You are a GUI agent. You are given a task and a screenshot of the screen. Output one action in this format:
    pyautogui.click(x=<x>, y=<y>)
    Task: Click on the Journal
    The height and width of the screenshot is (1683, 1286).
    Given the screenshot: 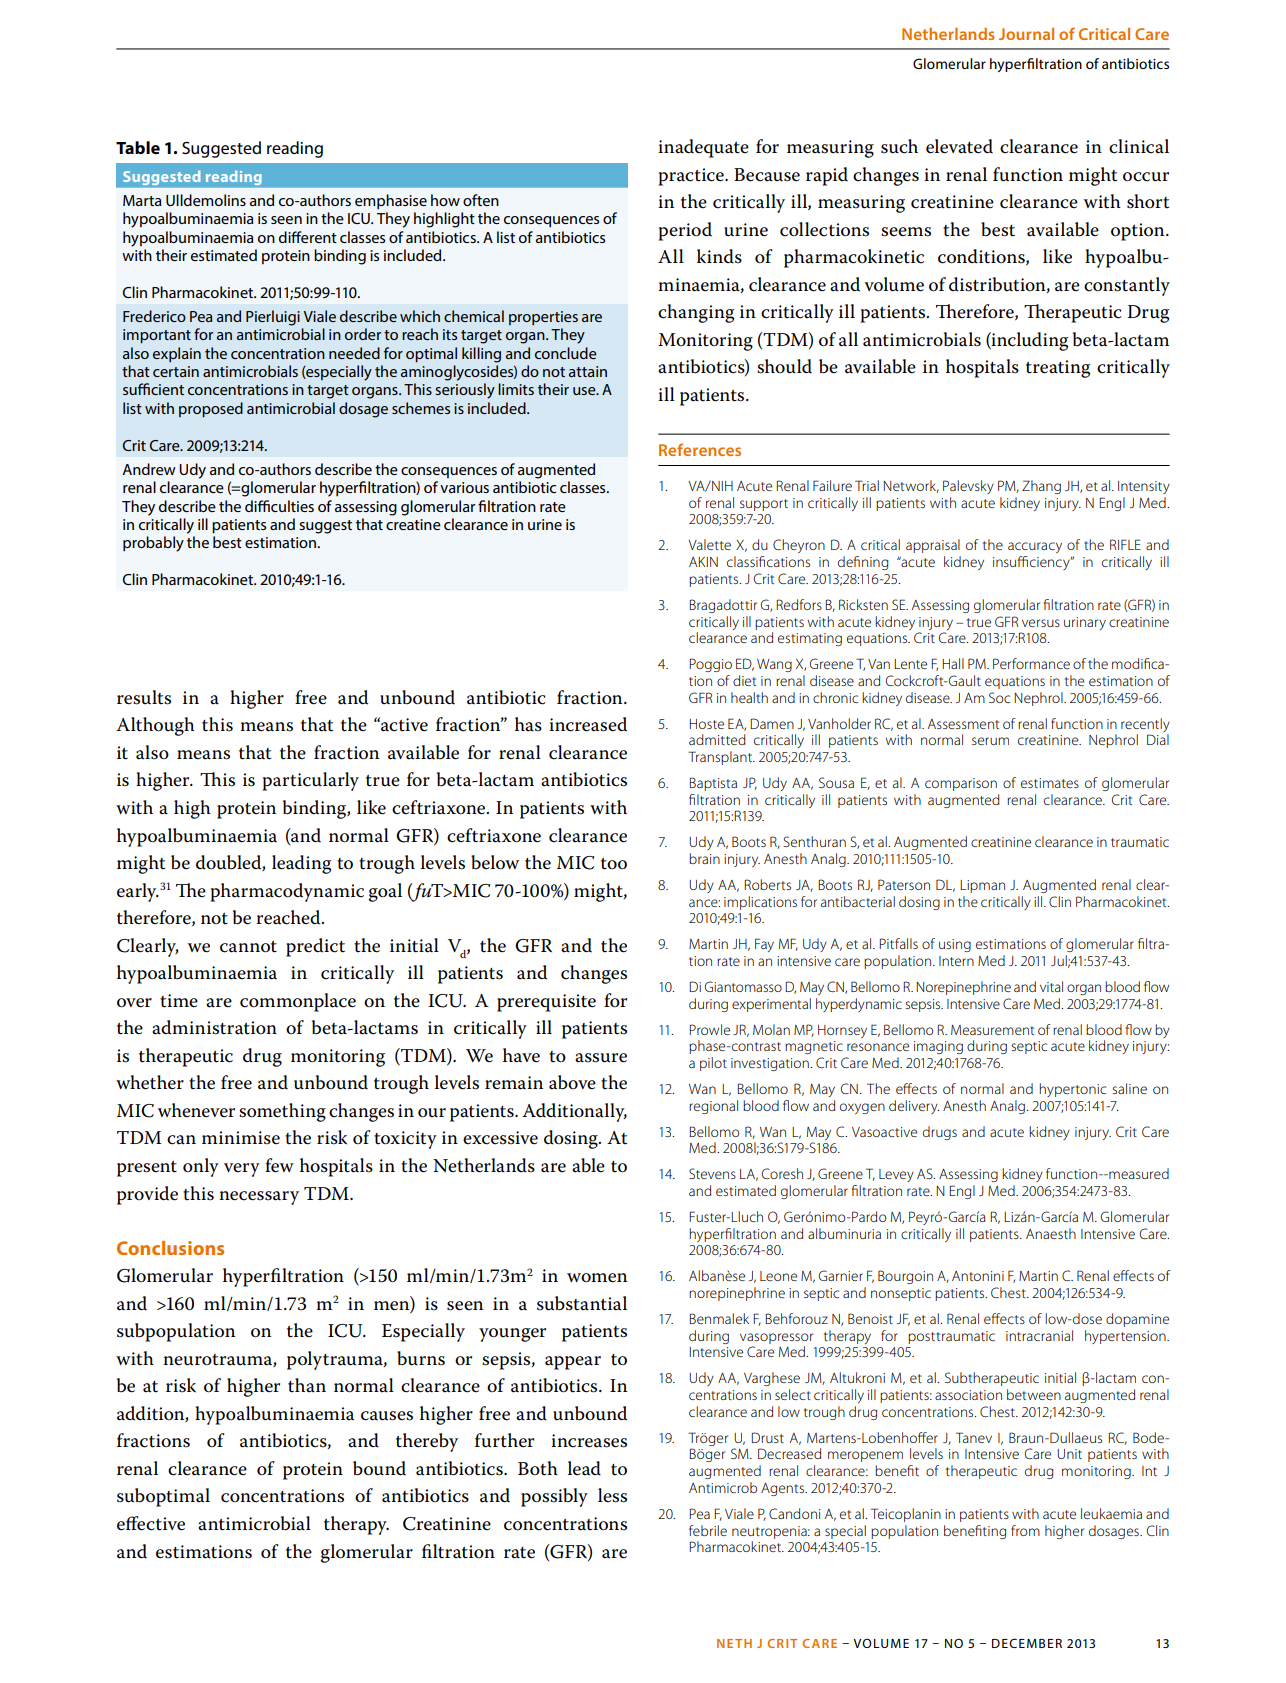 What is the action you would take?
    pyautogui.click(x=1026, y=34)
